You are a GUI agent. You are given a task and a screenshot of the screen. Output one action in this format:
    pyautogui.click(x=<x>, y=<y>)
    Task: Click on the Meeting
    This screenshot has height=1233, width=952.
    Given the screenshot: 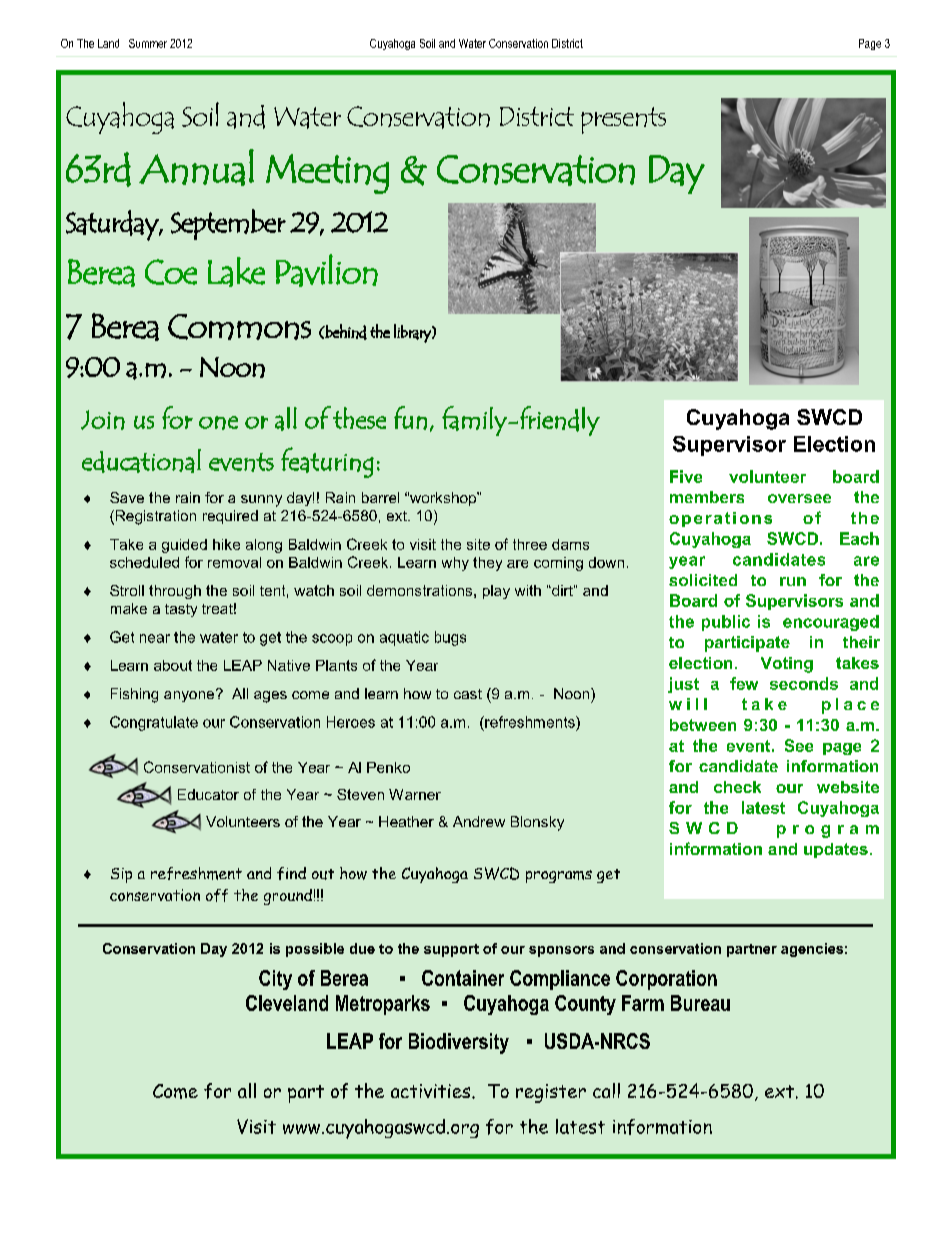 What is the action you would take?
    pyautogui.click(x=327, y=174)
